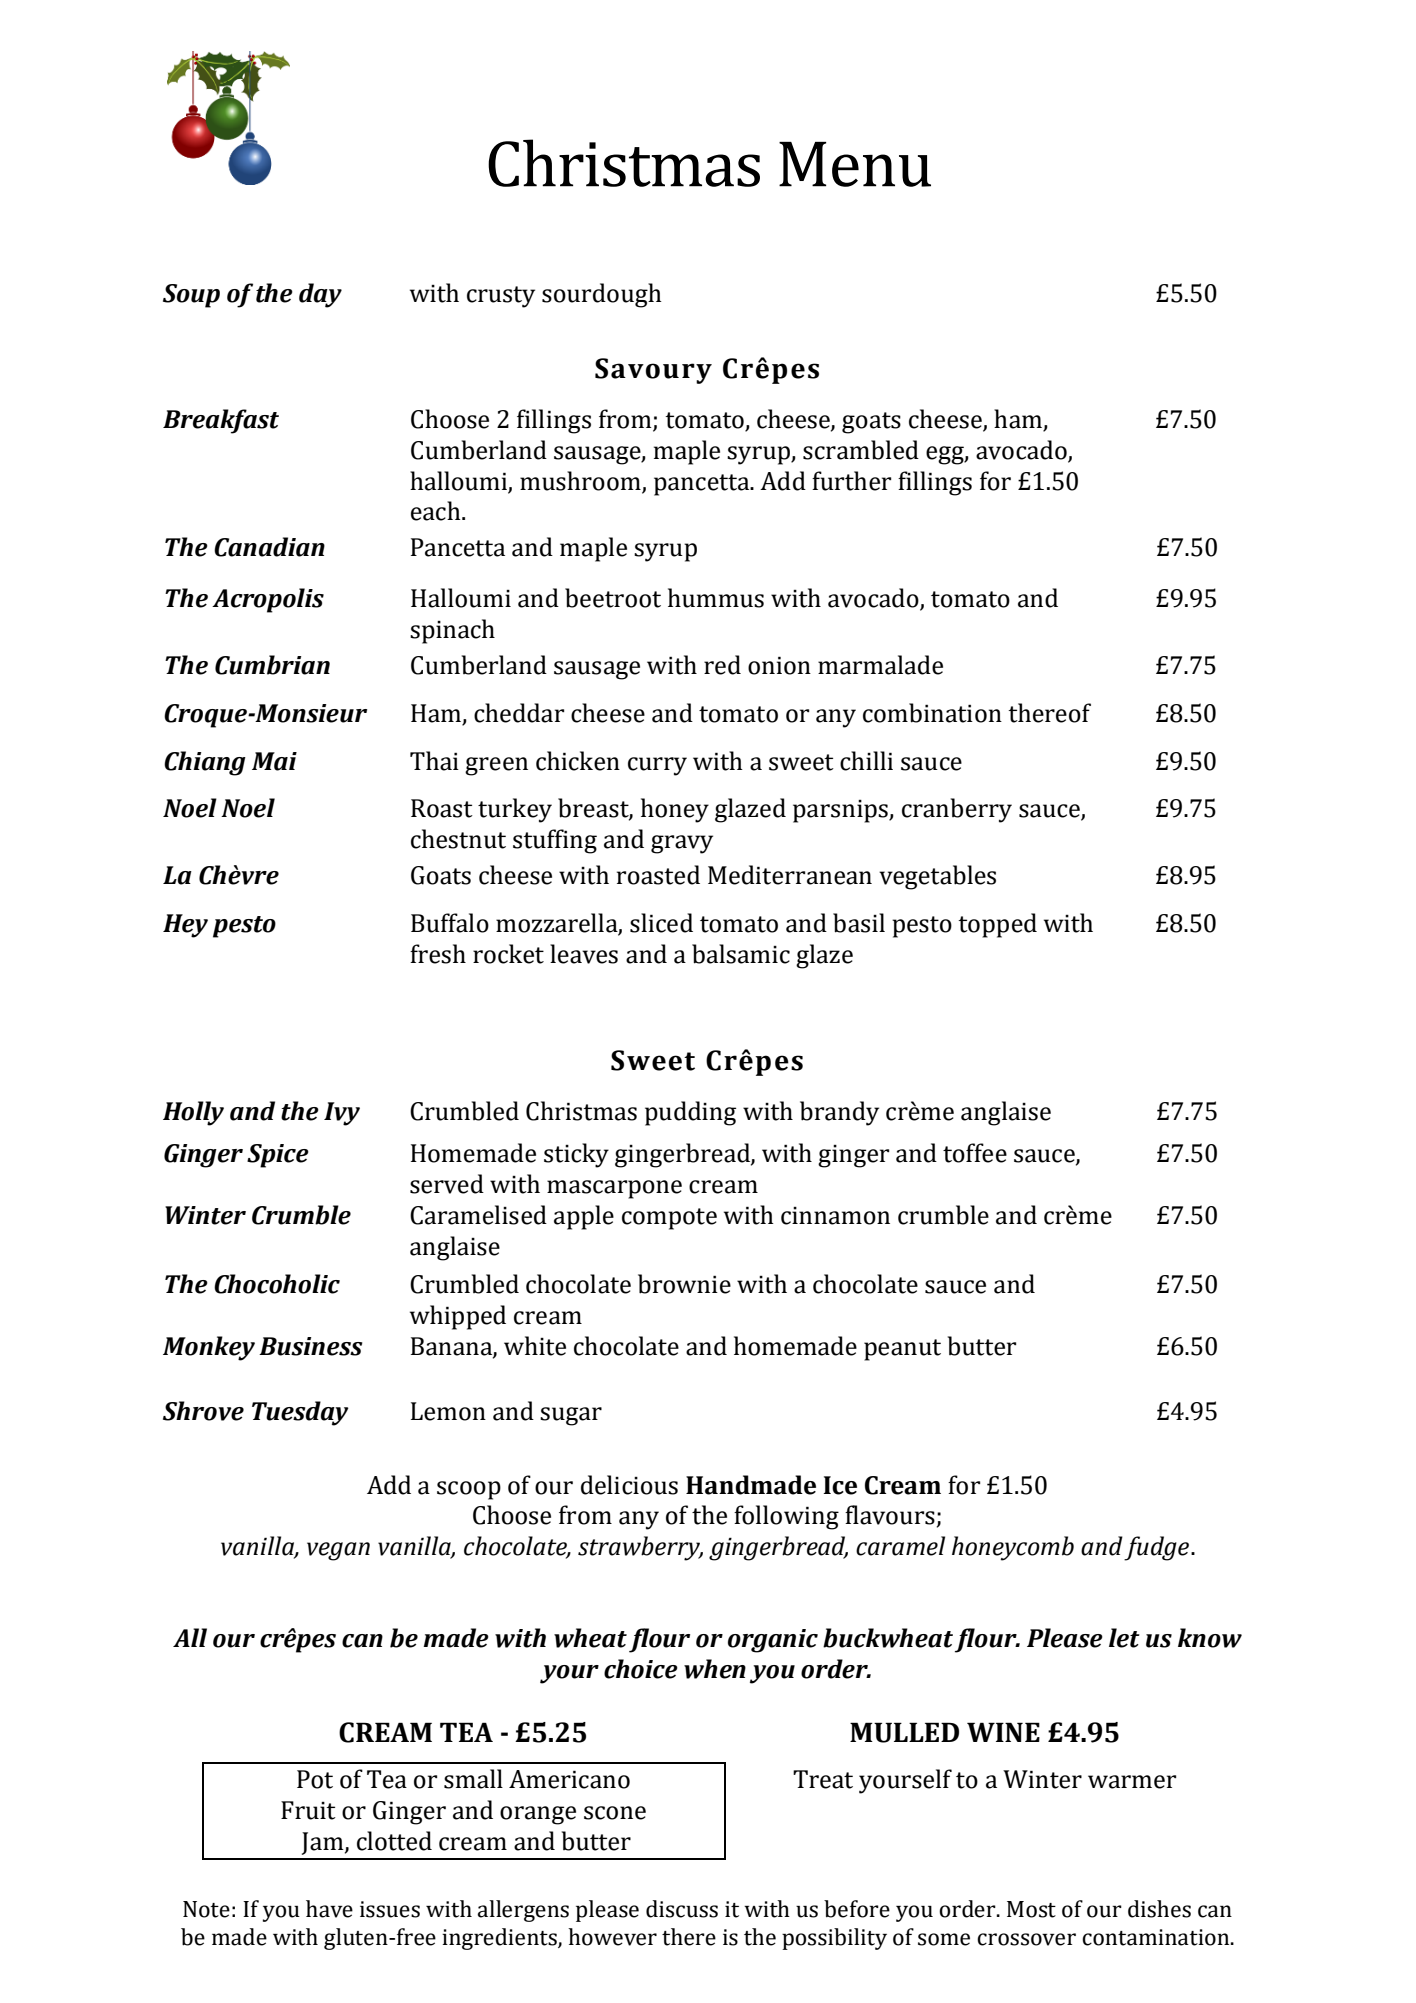 This screenshot has width=1416, height=2003. I want to click on have, so click(329, 1909).
